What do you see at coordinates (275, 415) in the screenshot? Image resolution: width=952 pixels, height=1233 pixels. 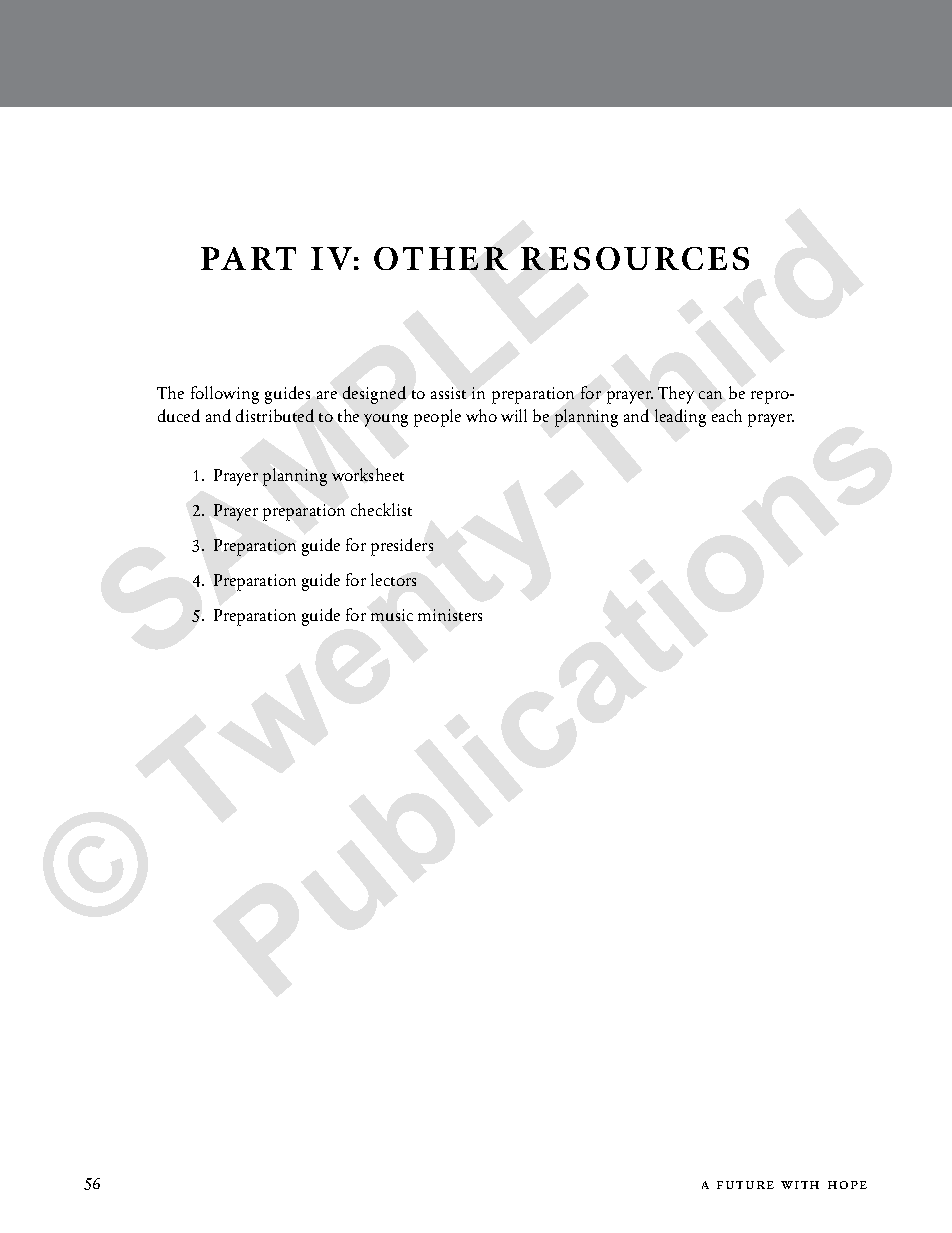 I see `distributed` at bounding box center [275, 415].
